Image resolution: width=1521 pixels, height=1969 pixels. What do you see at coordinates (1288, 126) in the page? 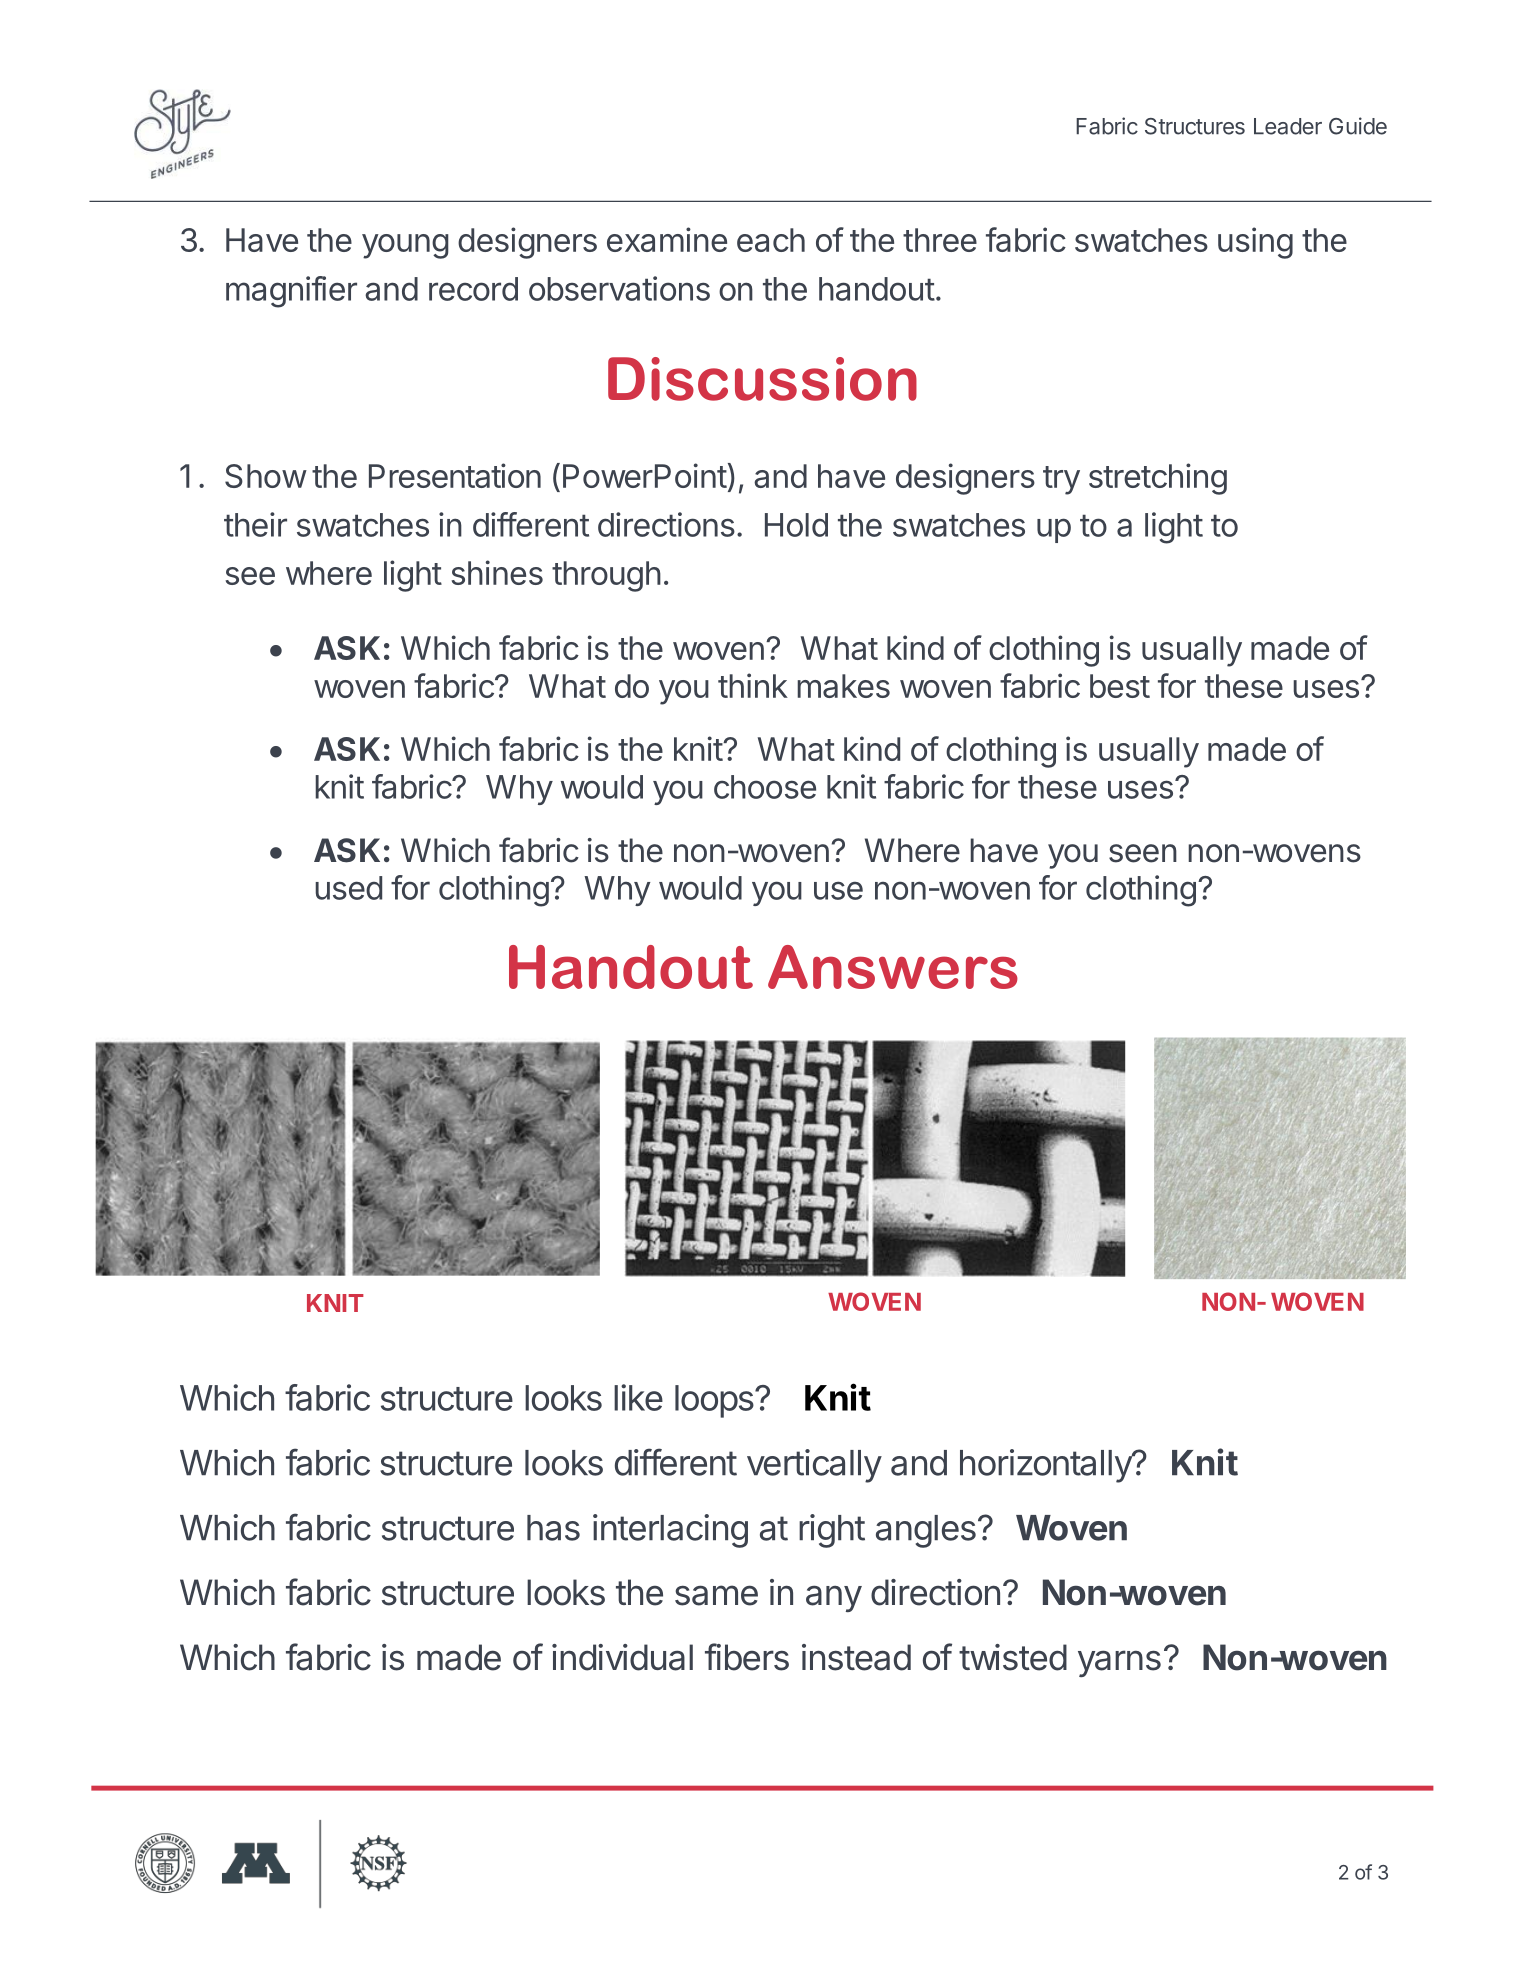
I see `Leader` at bounding box center [1288, 126].
